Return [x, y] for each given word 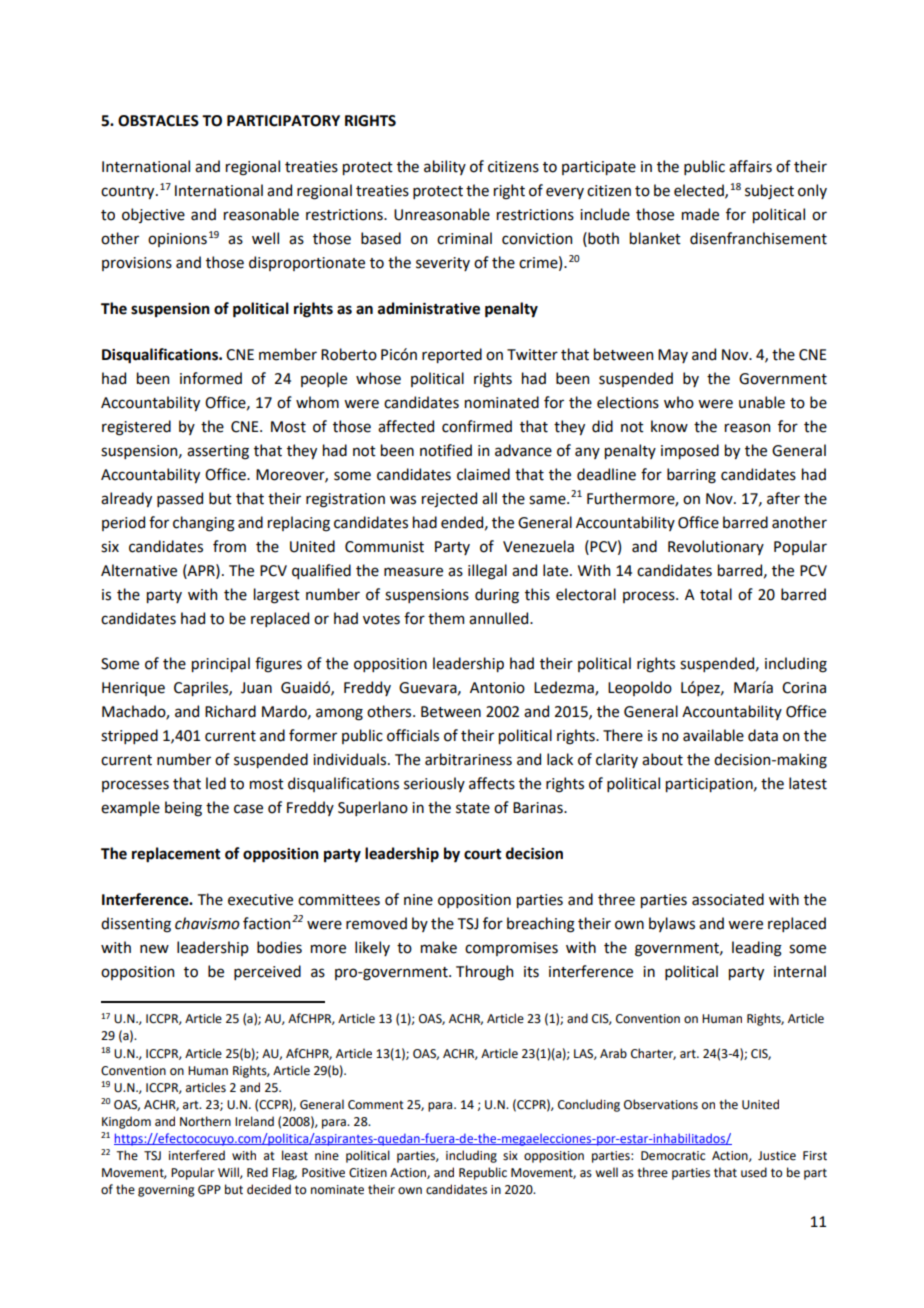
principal [221, 664]
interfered [197, 1155]
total [716, 594]
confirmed [477, 426]
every [565, 193]
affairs [750, 166]
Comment [376, 1105]
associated [728, 899]
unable [762, 402]
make [439, 947]
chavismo [207, 923]
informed [211, 378]
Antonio [497, 688]
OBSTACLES [158, 121]
